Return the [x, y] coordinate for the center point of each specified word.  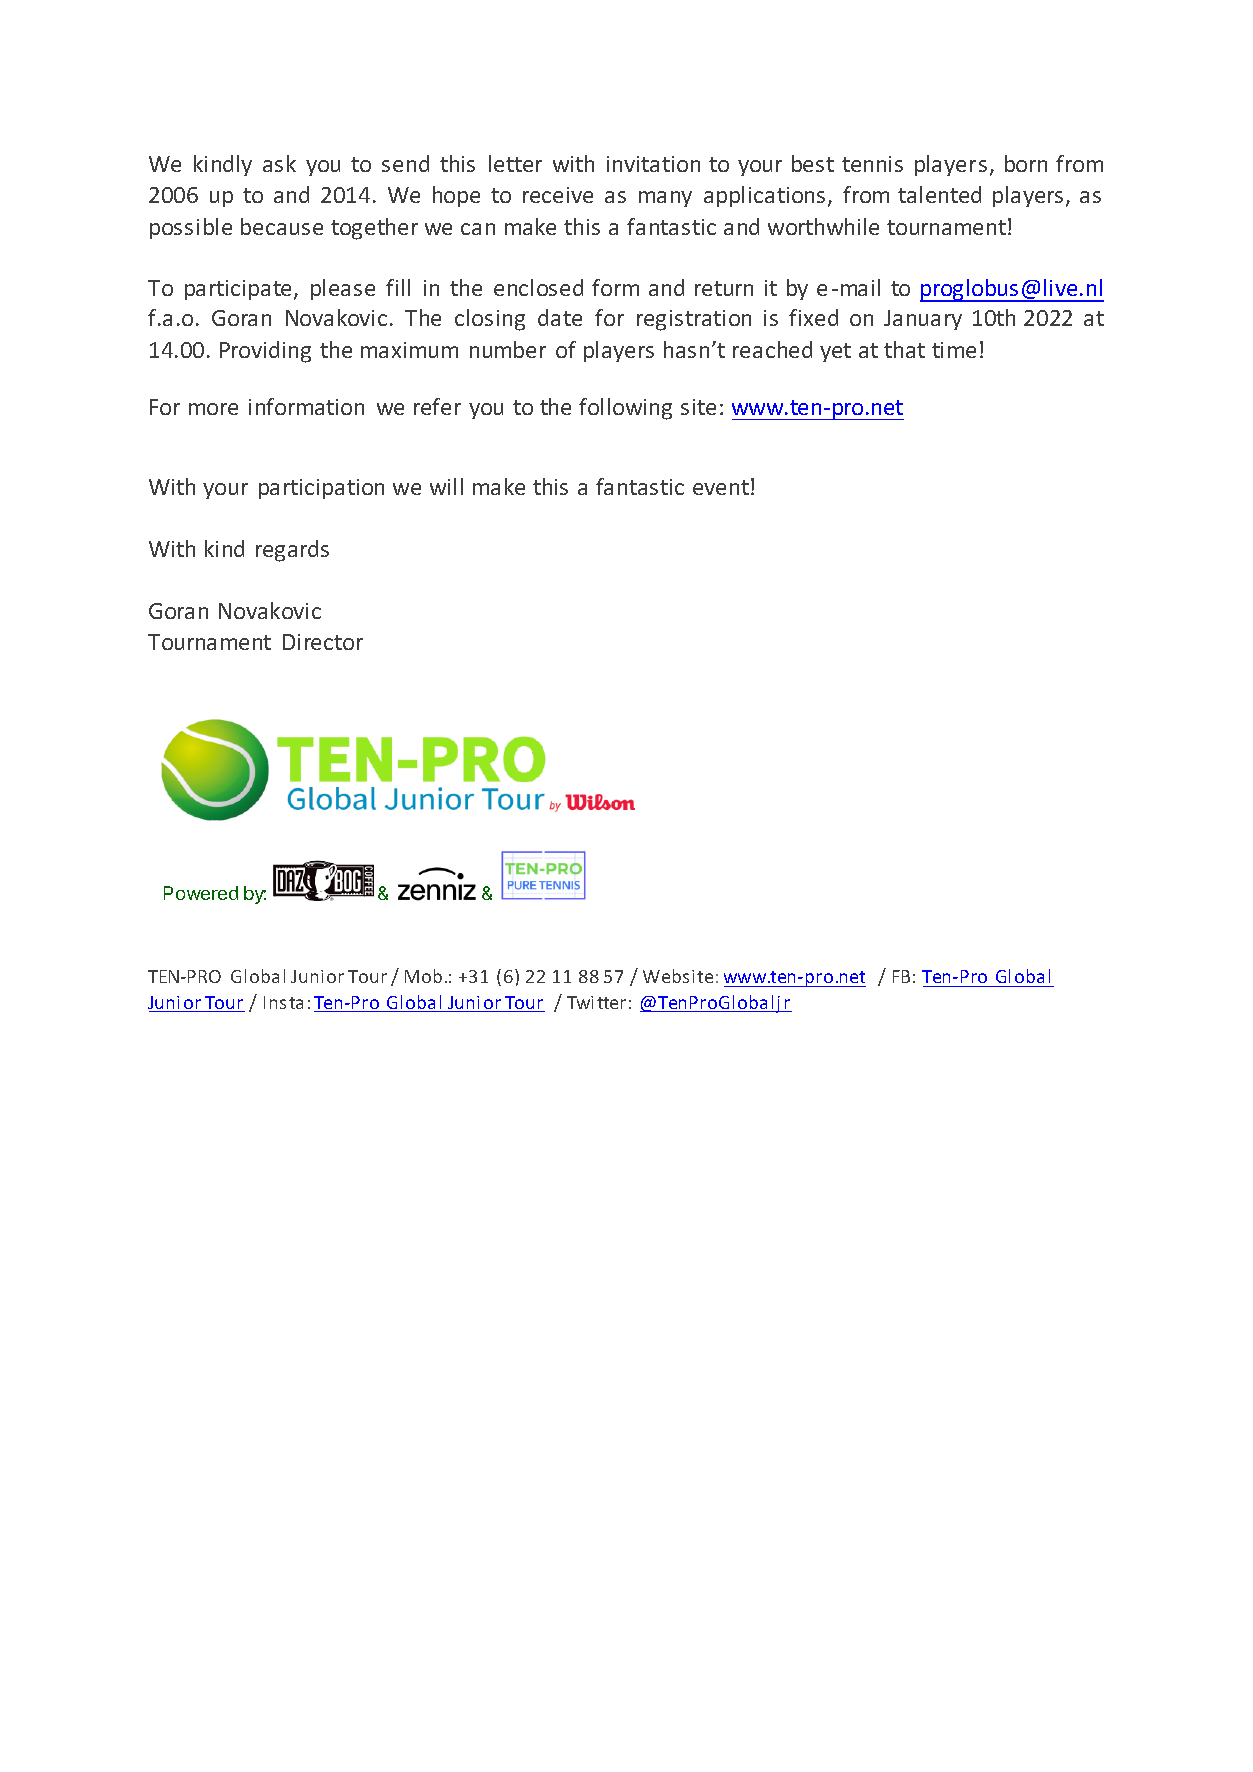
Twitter [596, 1002]
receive [558, 195]
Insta [283, 1002]
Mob [423, 976]
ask [279, 163]
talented [939, 194]
